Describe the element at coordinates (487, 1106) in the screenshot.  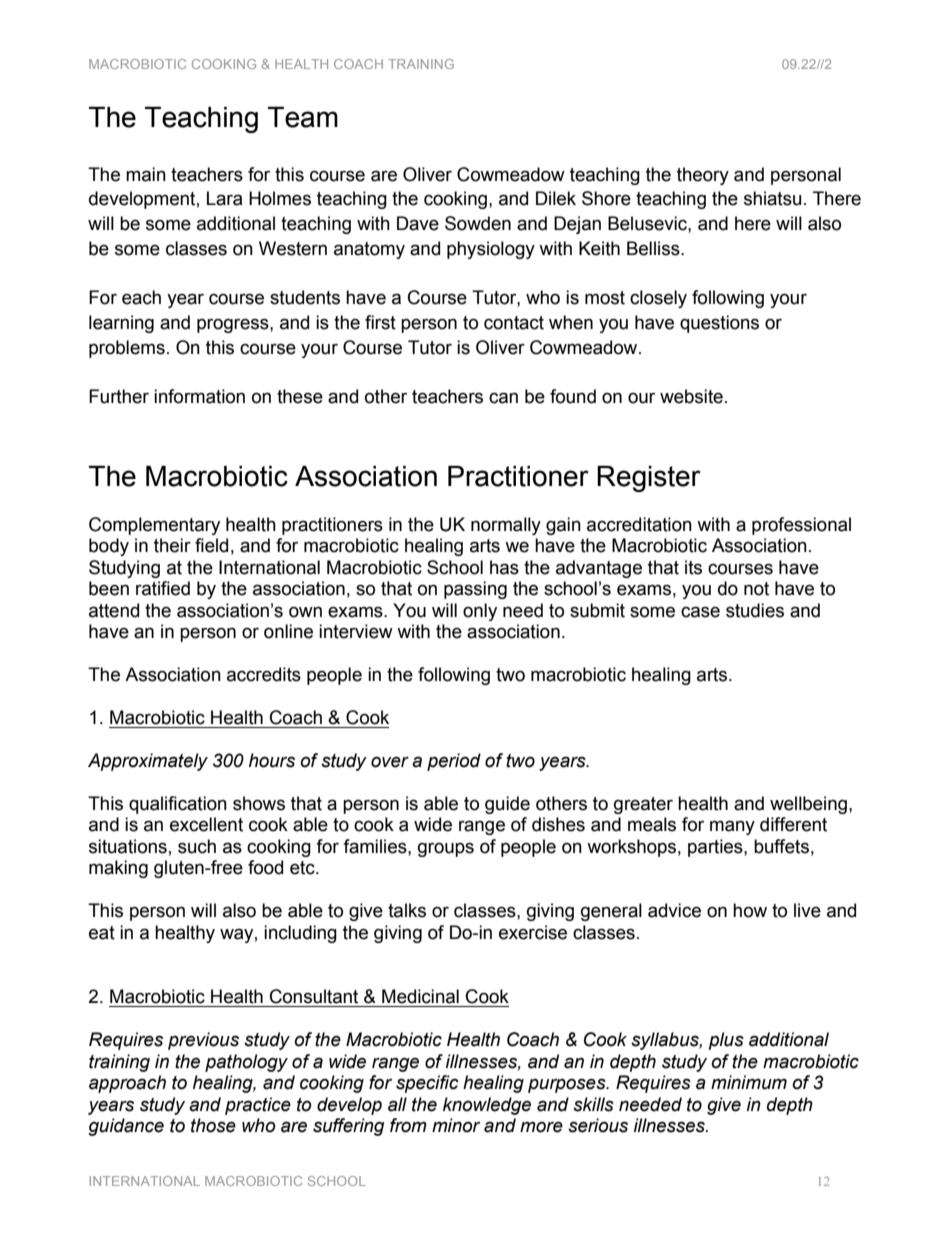
I see `knowledge` at that location.
